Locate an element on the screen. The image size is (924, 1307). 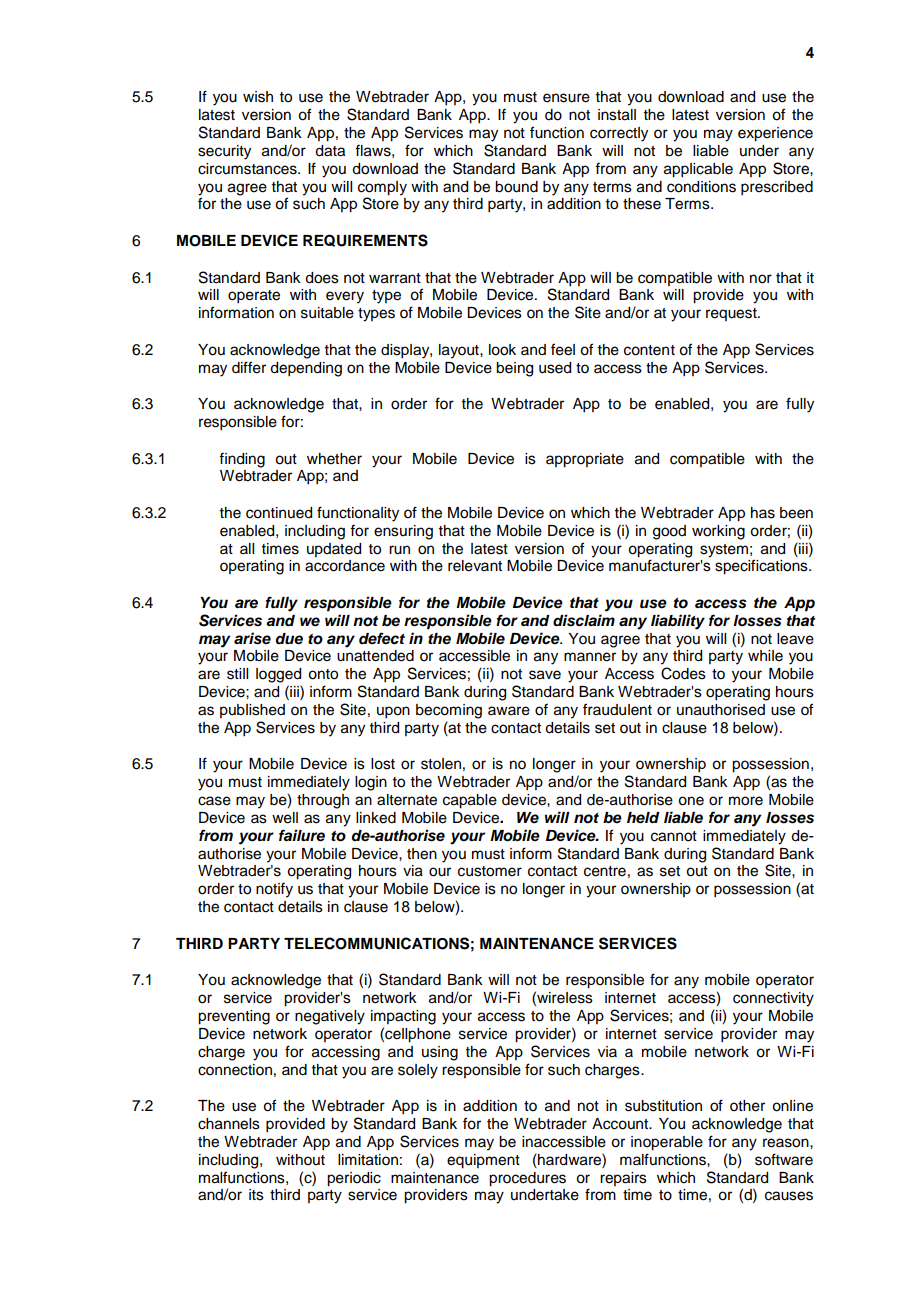
while is located at coordinates (765, 656).
